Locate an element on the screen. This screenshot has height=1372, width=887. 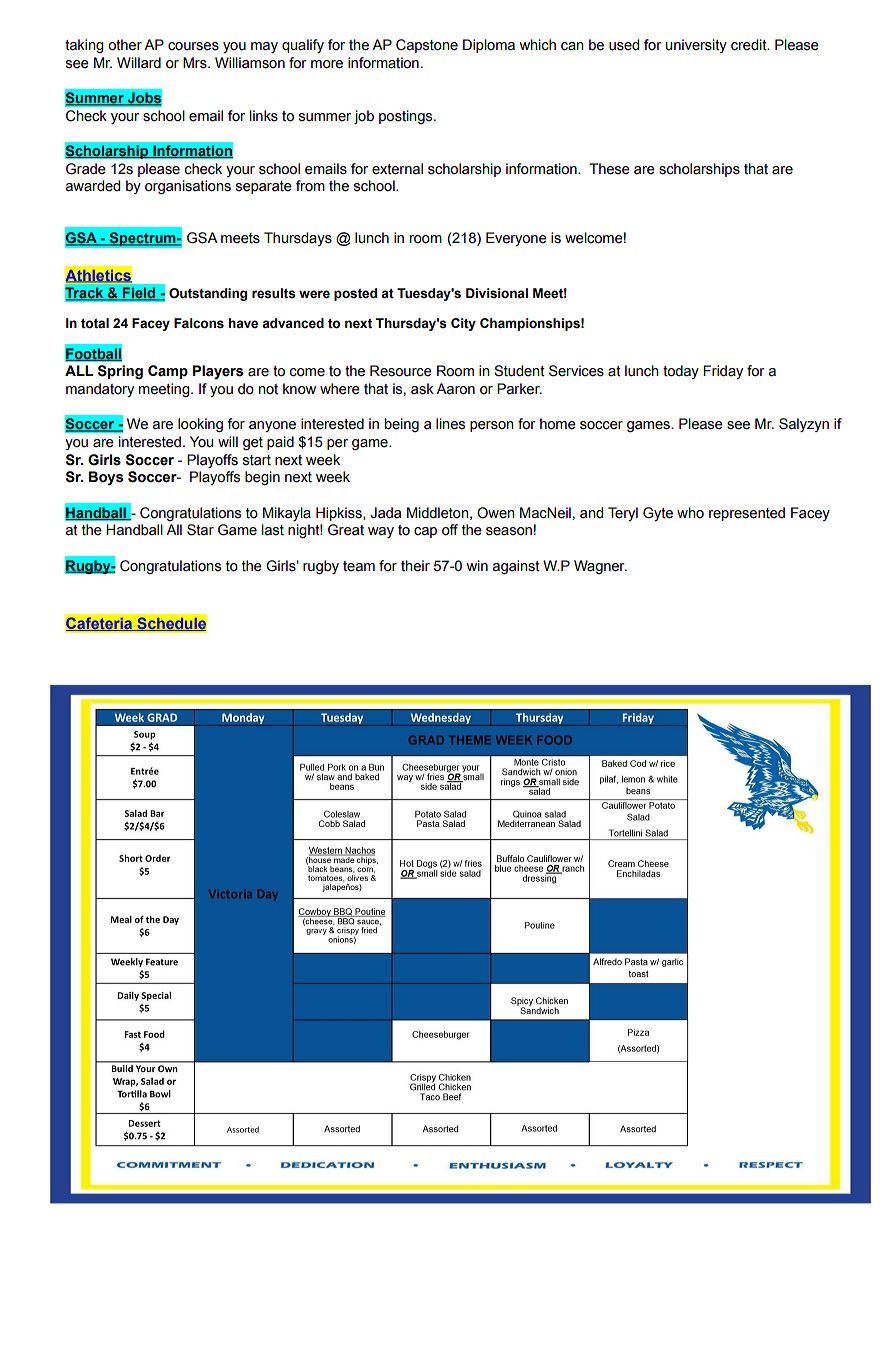
last is located at coordinates (273, 530).
